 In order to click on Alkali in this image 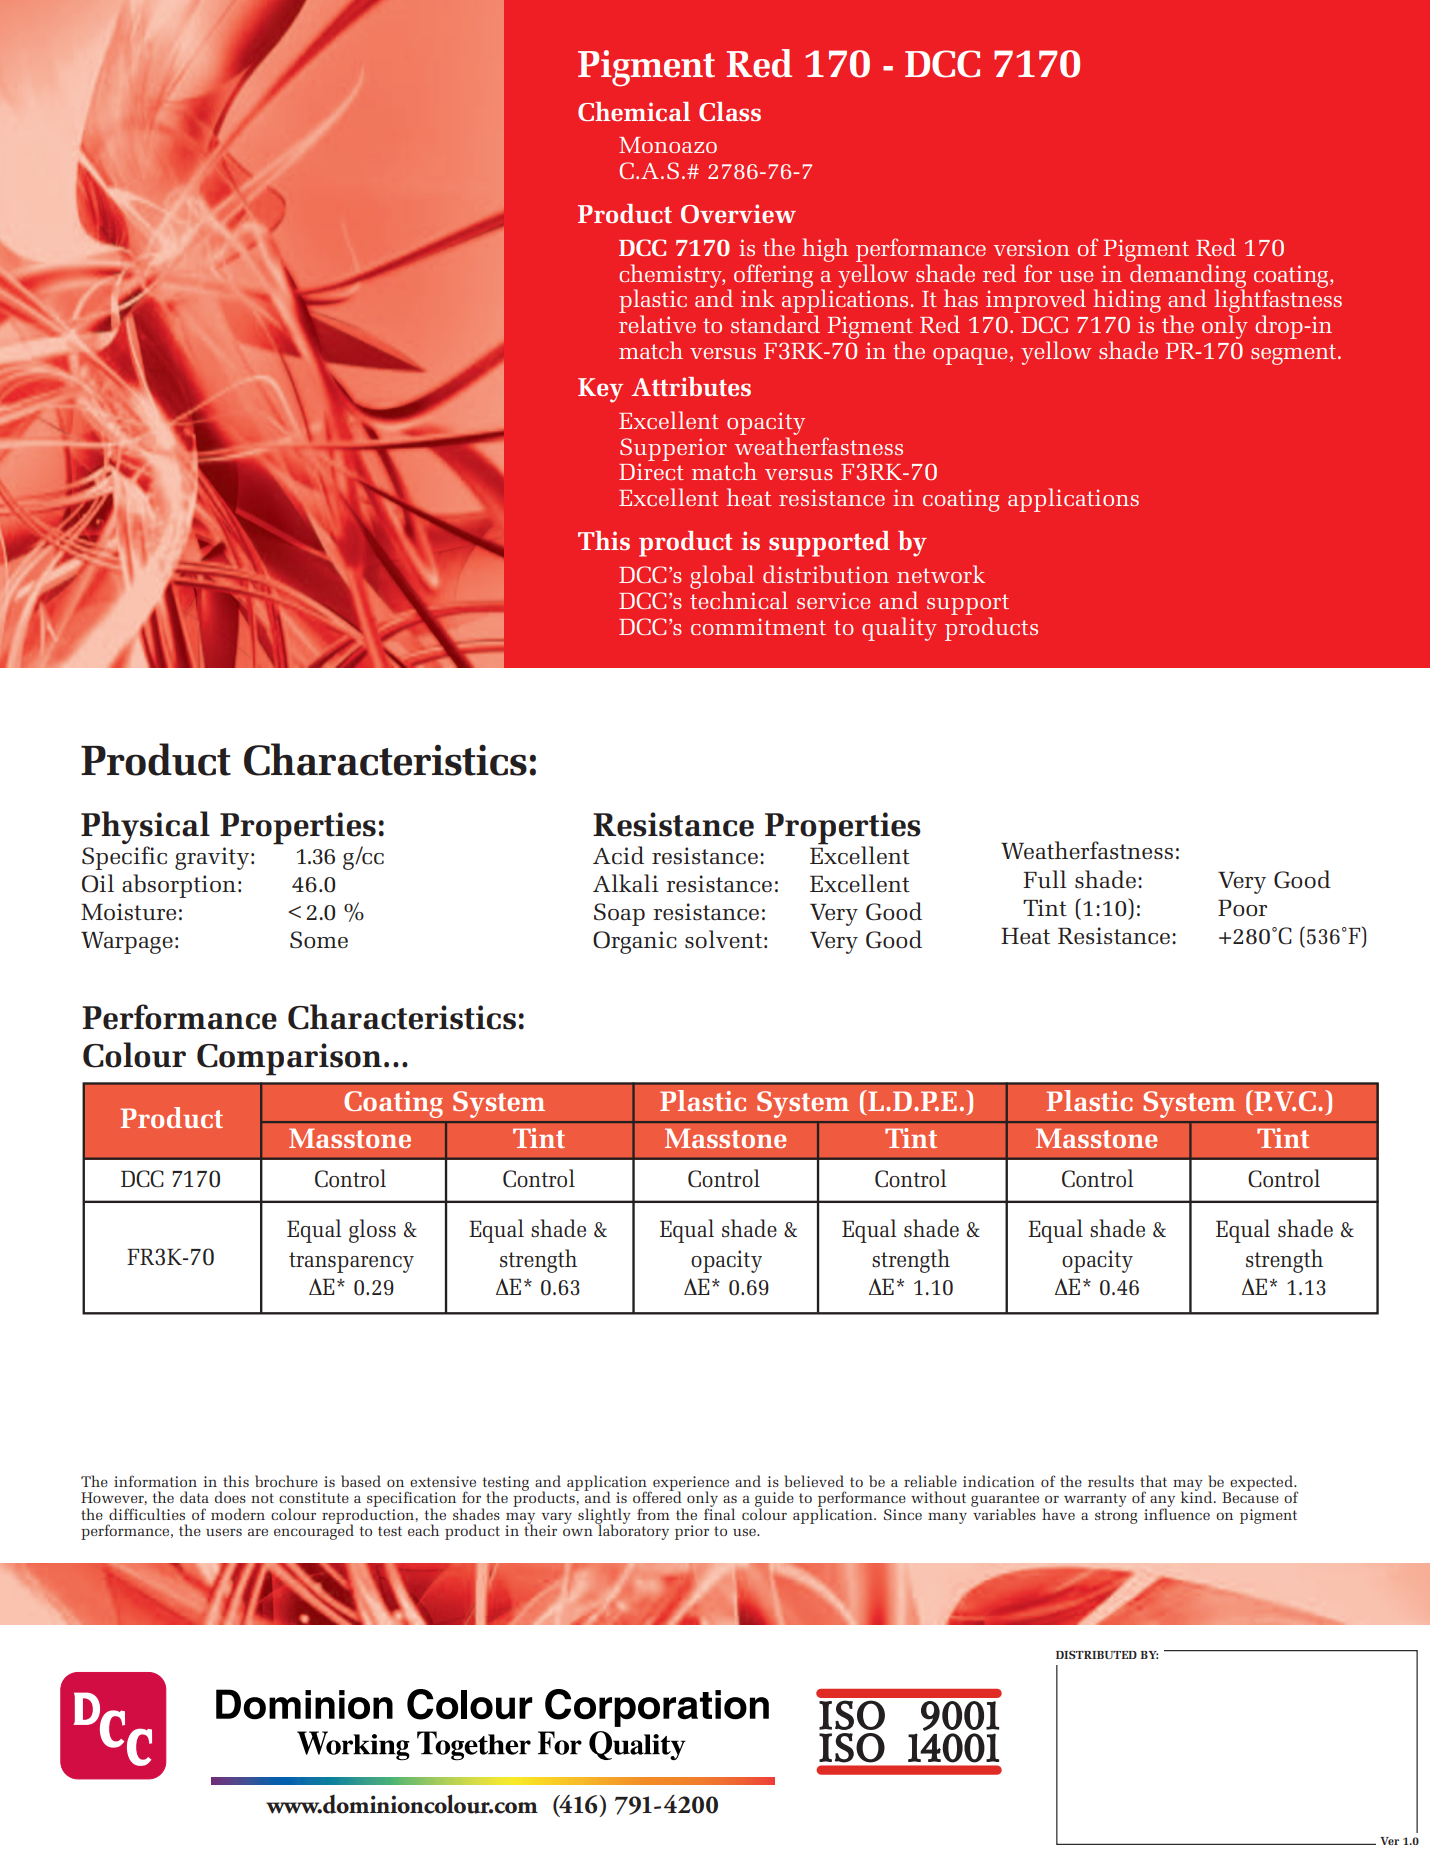, I will do `click(626, 883)`.
